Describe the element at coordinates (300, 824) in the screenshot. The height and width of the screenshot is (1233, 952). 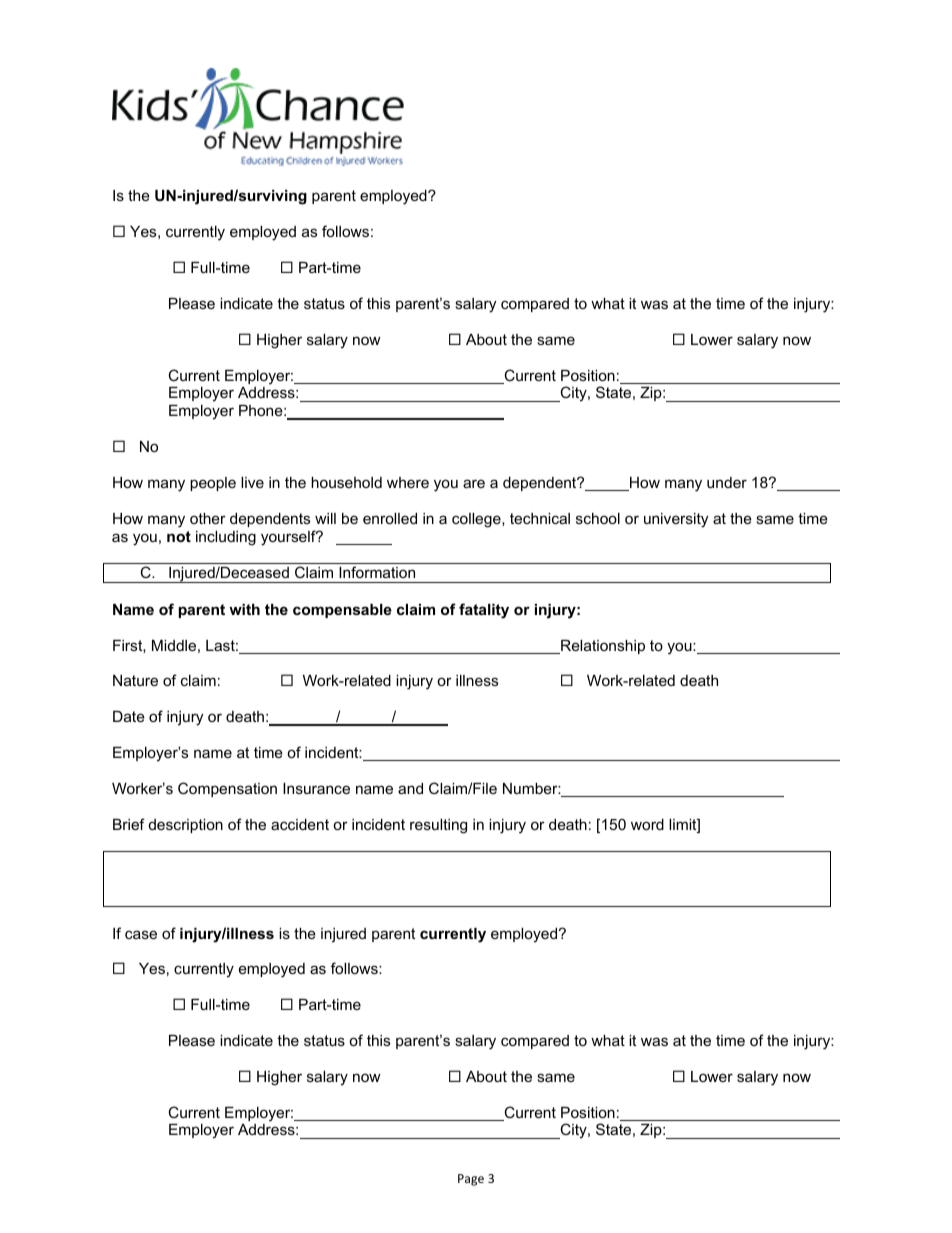
I see `accident` at that location.
